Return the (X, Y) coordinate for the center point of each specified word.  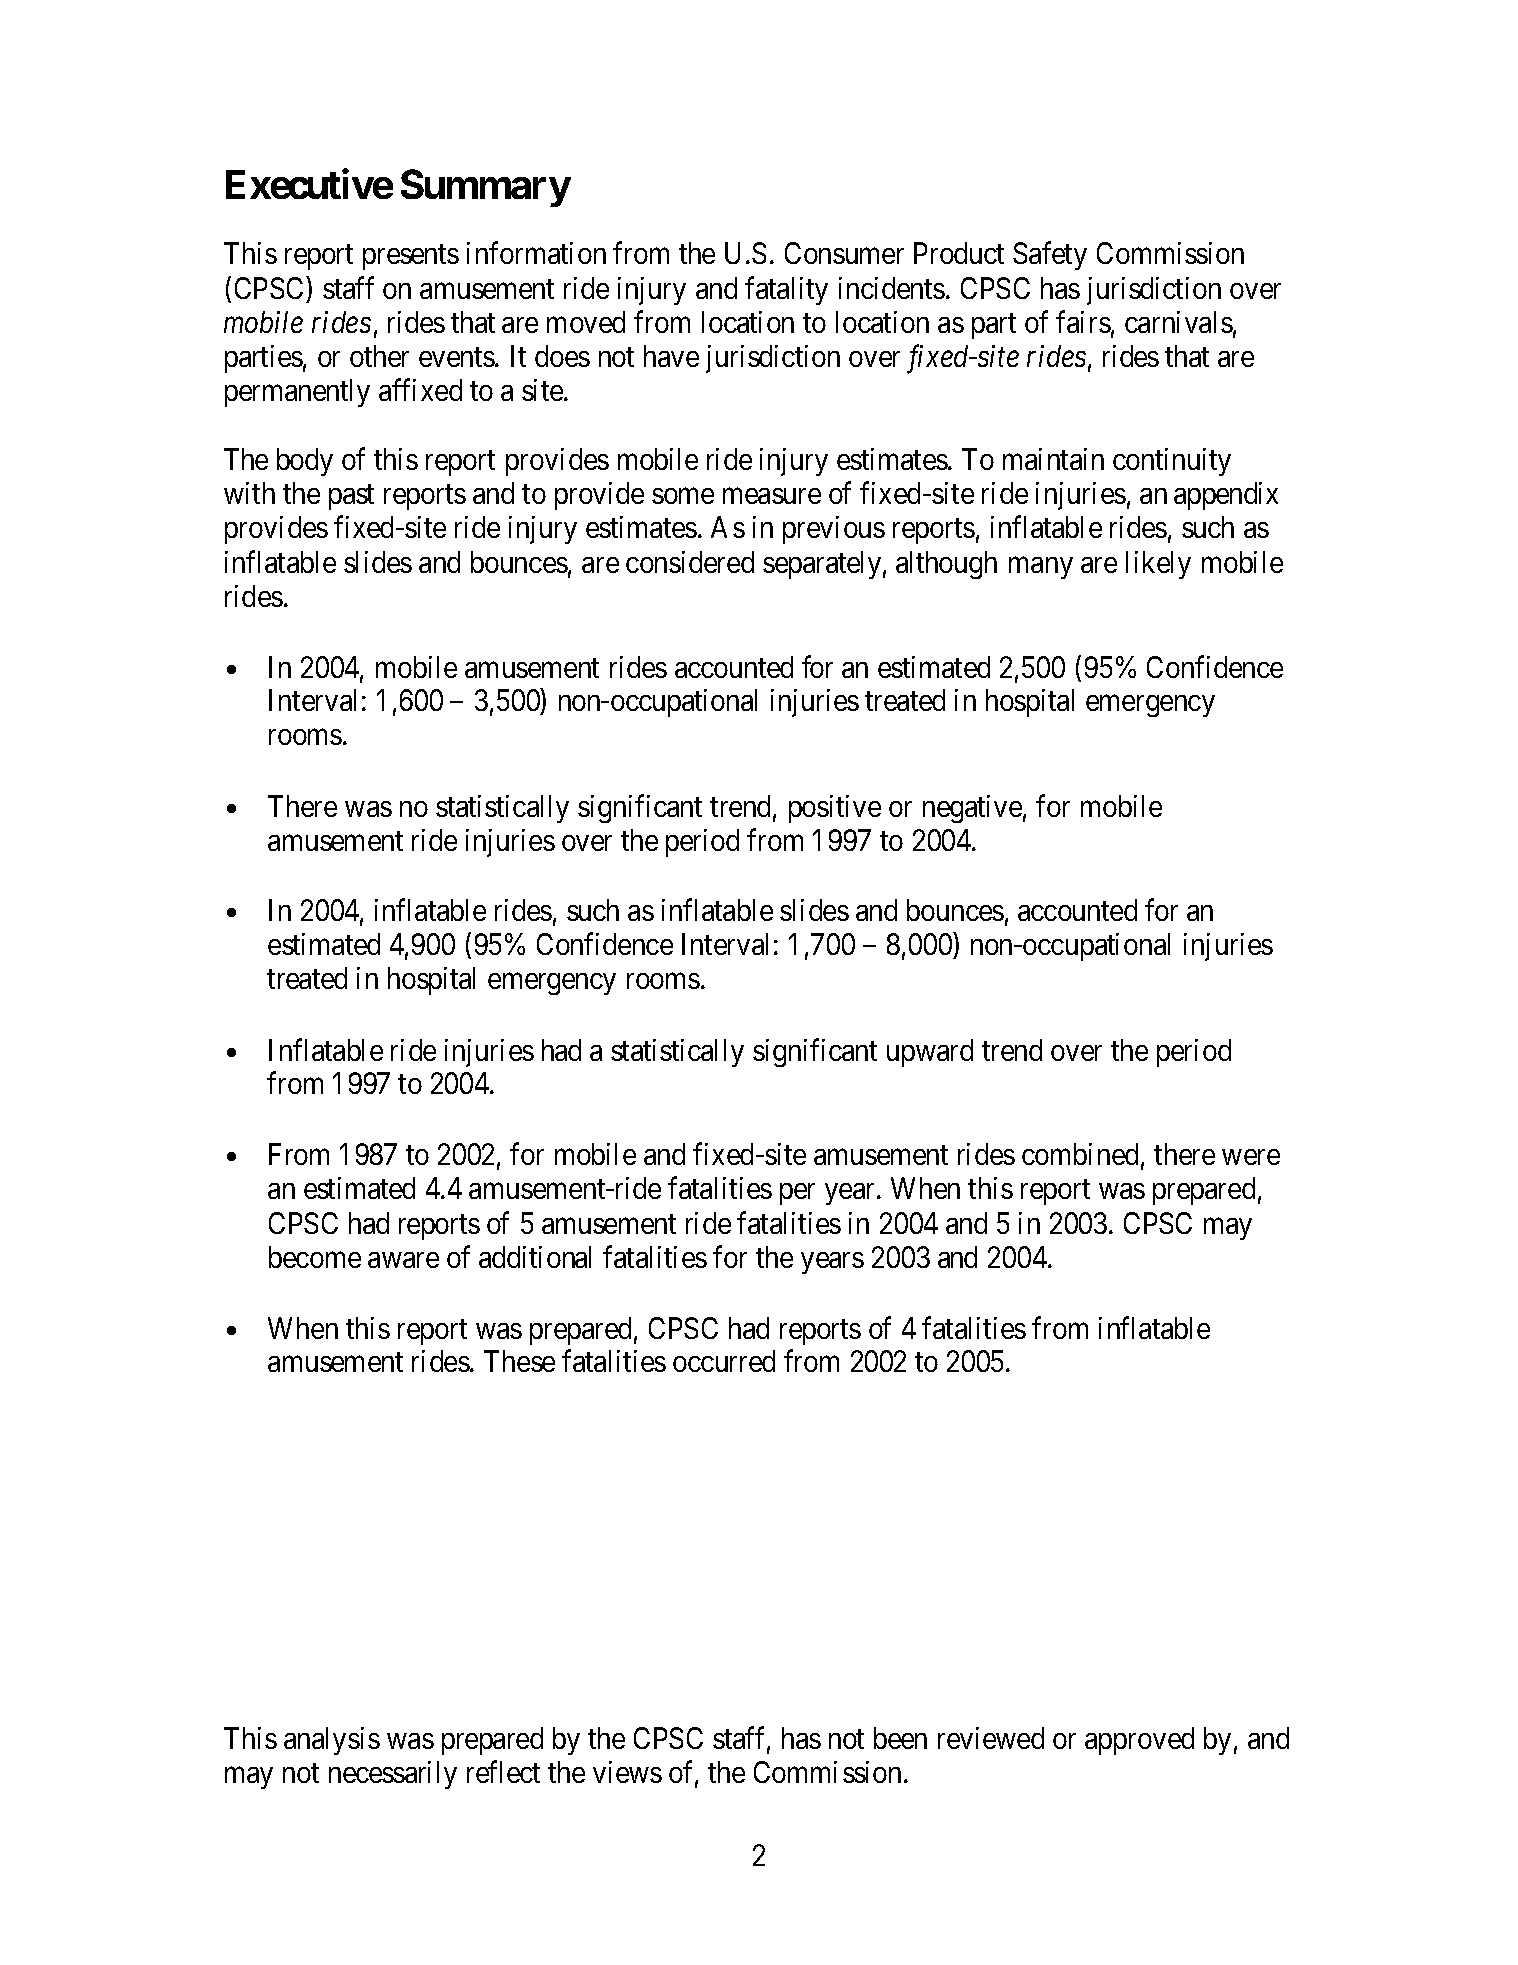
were (1251, 1157)
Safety (1050, 256)
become (315, 1257)
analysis (332, 1741)
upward (930, 1053)
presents (411, 257)
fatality (786, 290)
